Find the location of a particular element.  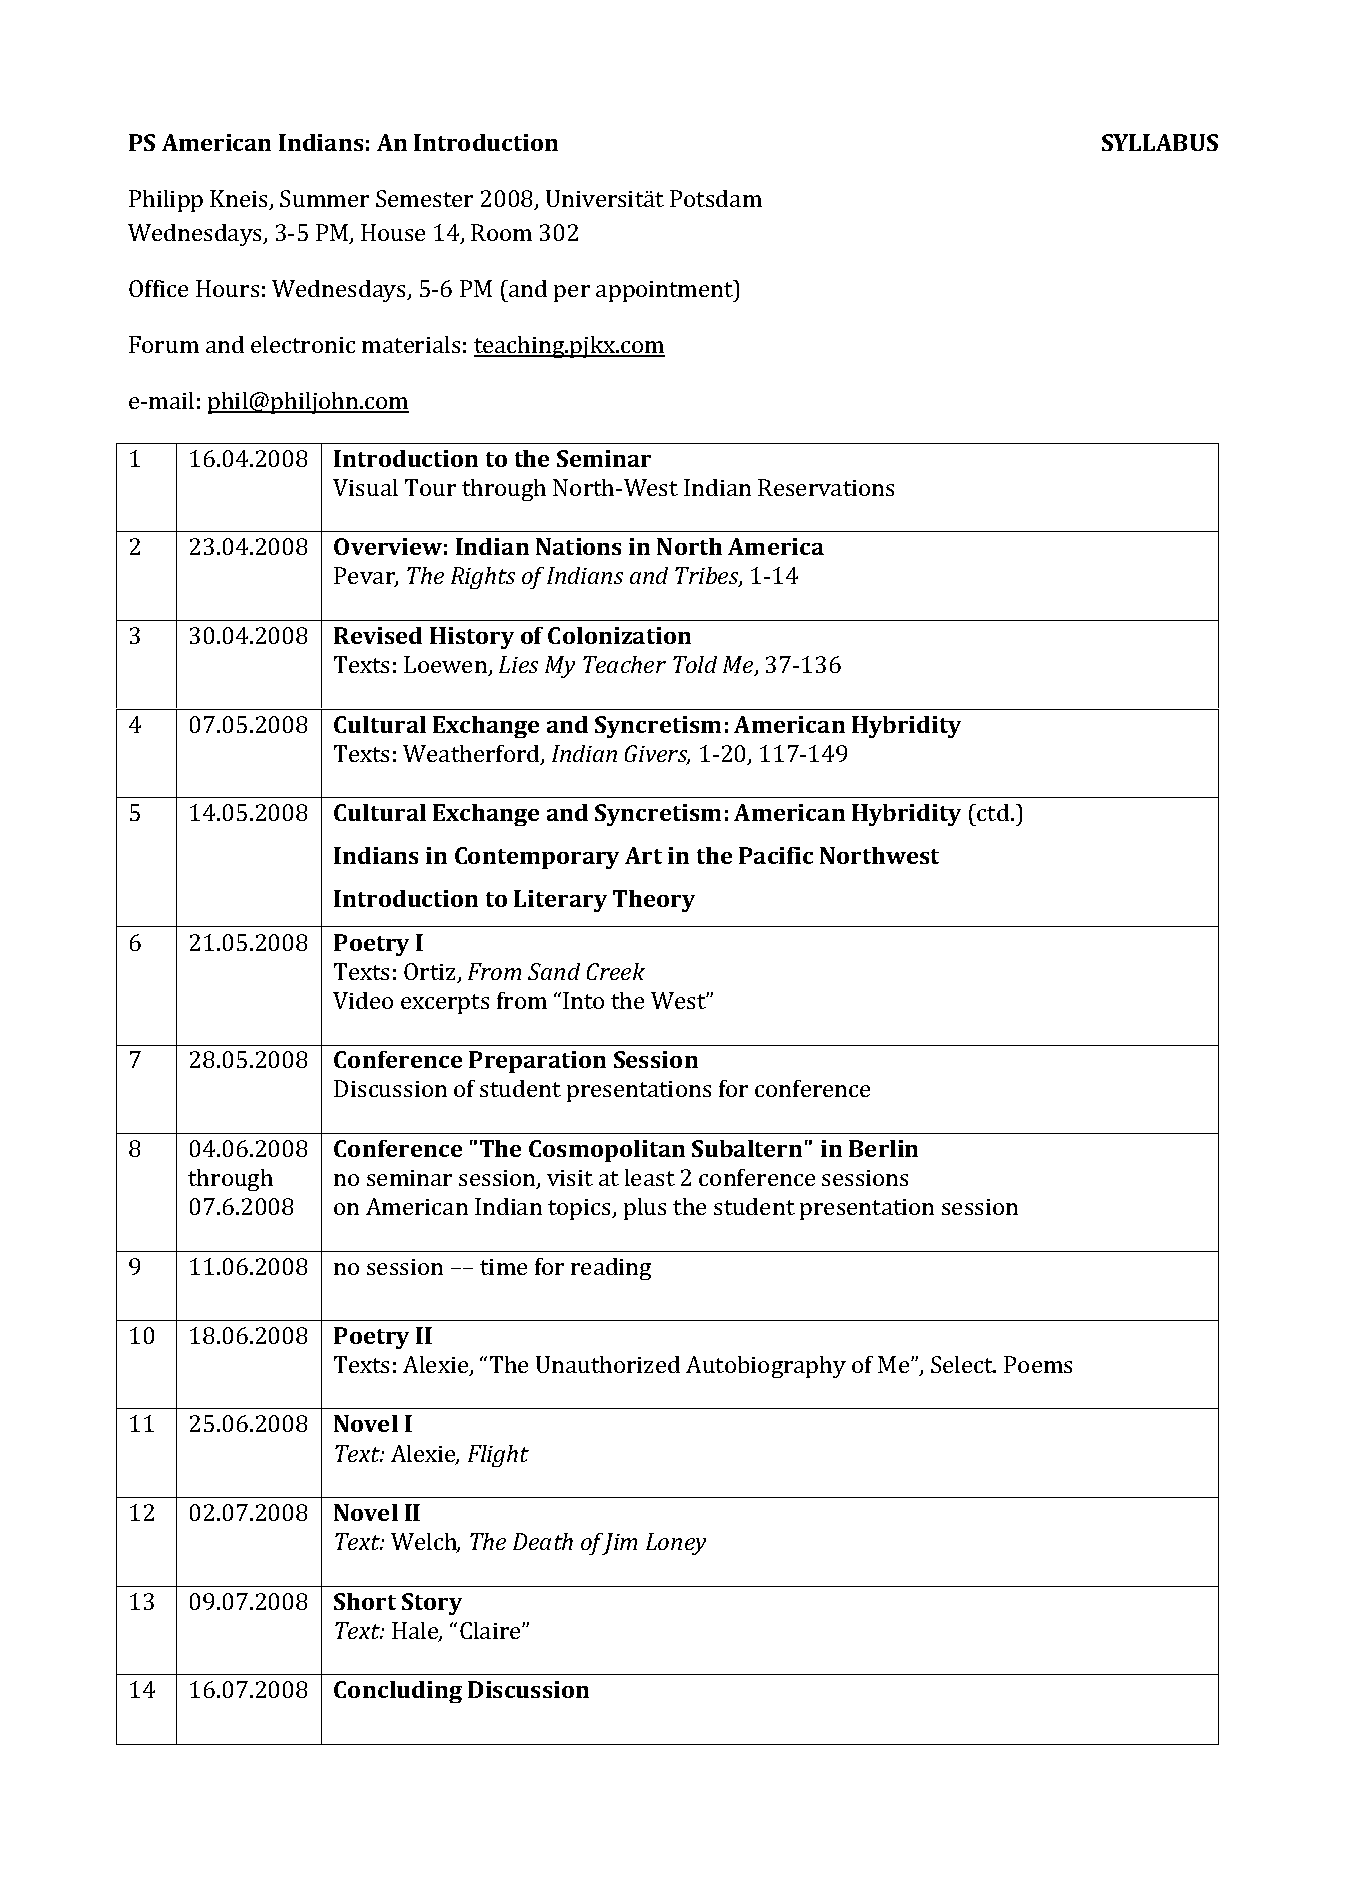

Jim is located at coordinates (618, 1544).
